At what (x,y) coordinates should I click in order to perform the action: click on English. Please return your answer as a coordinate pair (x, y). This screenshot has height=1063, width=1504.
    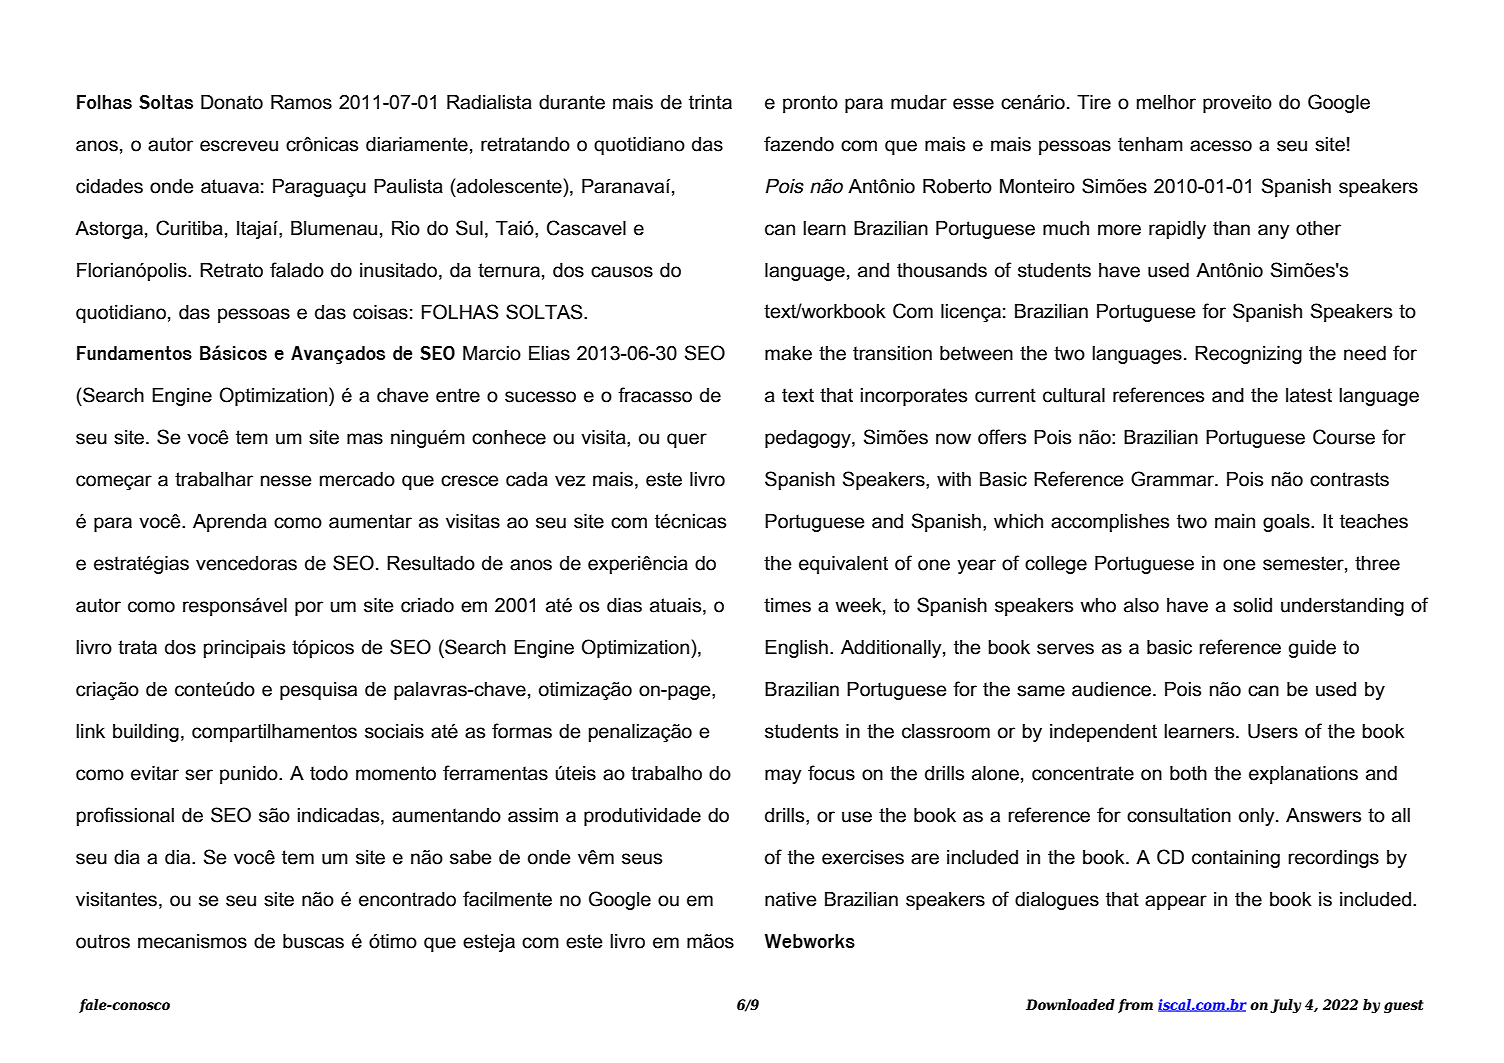
    Looking at the image, I should click on (796, 649).
